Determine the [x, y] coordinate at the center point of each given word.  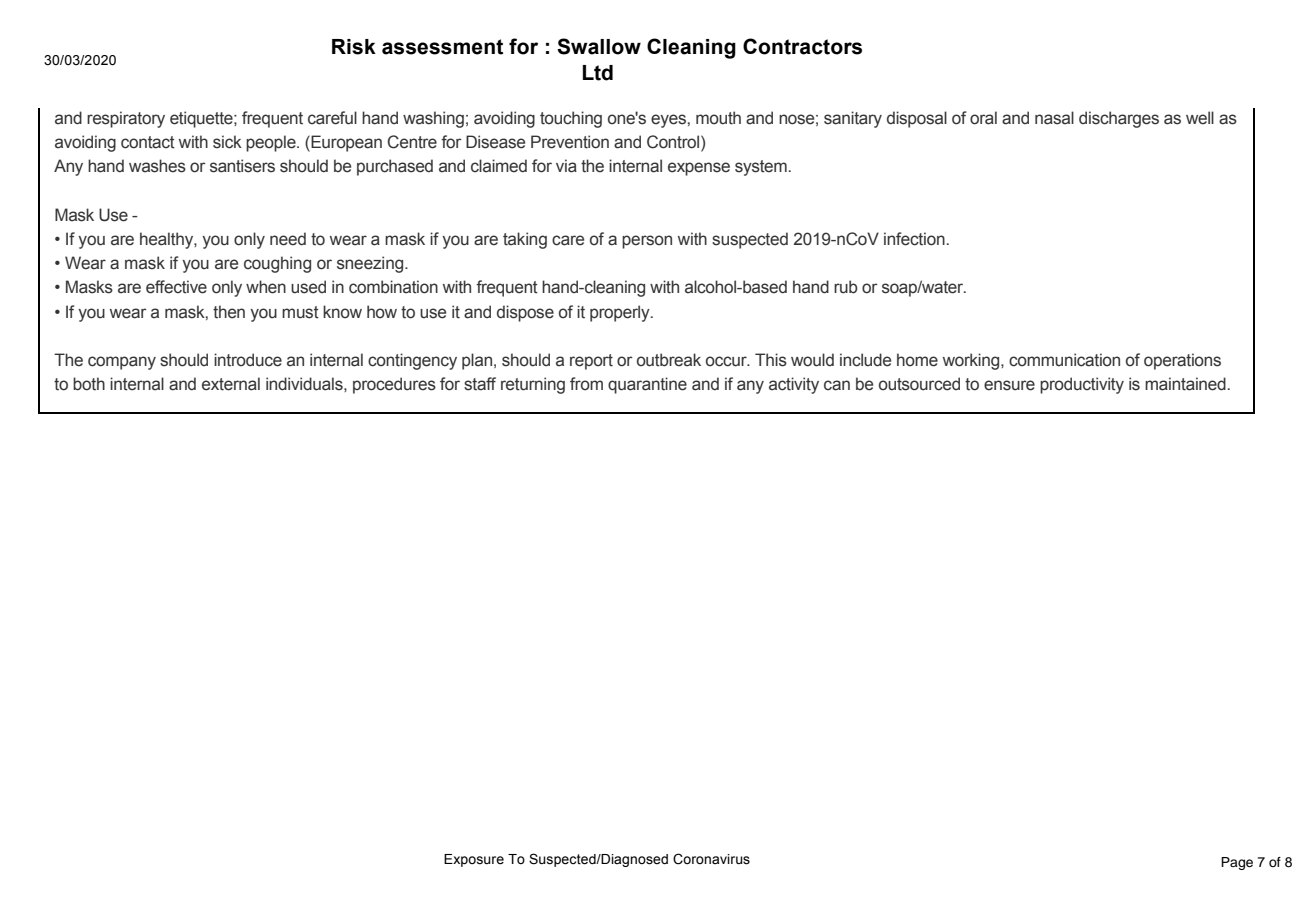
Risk [354, 47]
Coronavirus [711, 859]
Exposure [474, 860]
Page [1237, 863]
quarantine [647, 385]
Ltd [598, 73]
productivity [1082, 385]
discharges [1119, 119]
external [231, 384]
